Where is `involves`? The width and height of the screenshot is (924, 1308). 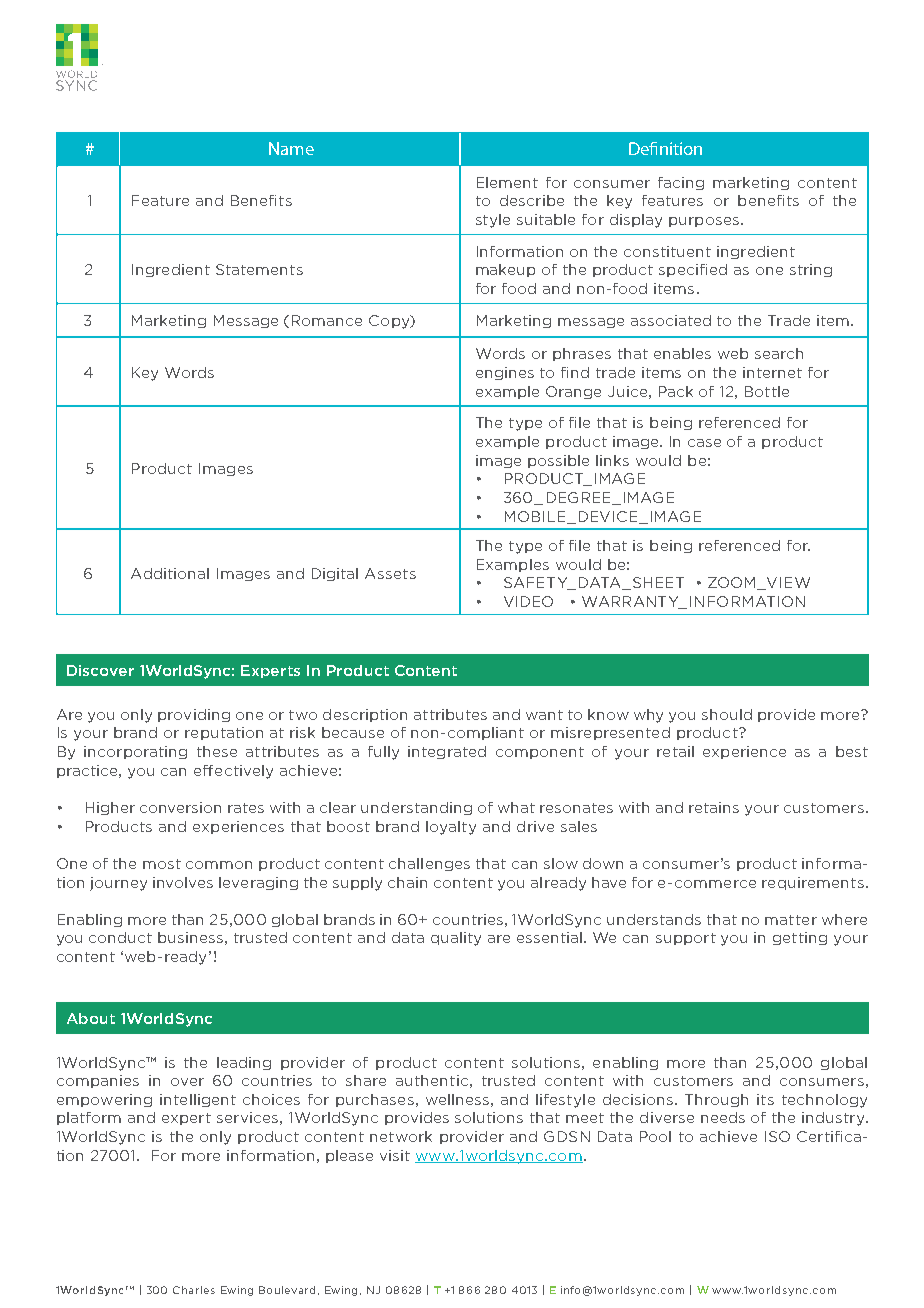 involves is located at coordinates (183, 882).
